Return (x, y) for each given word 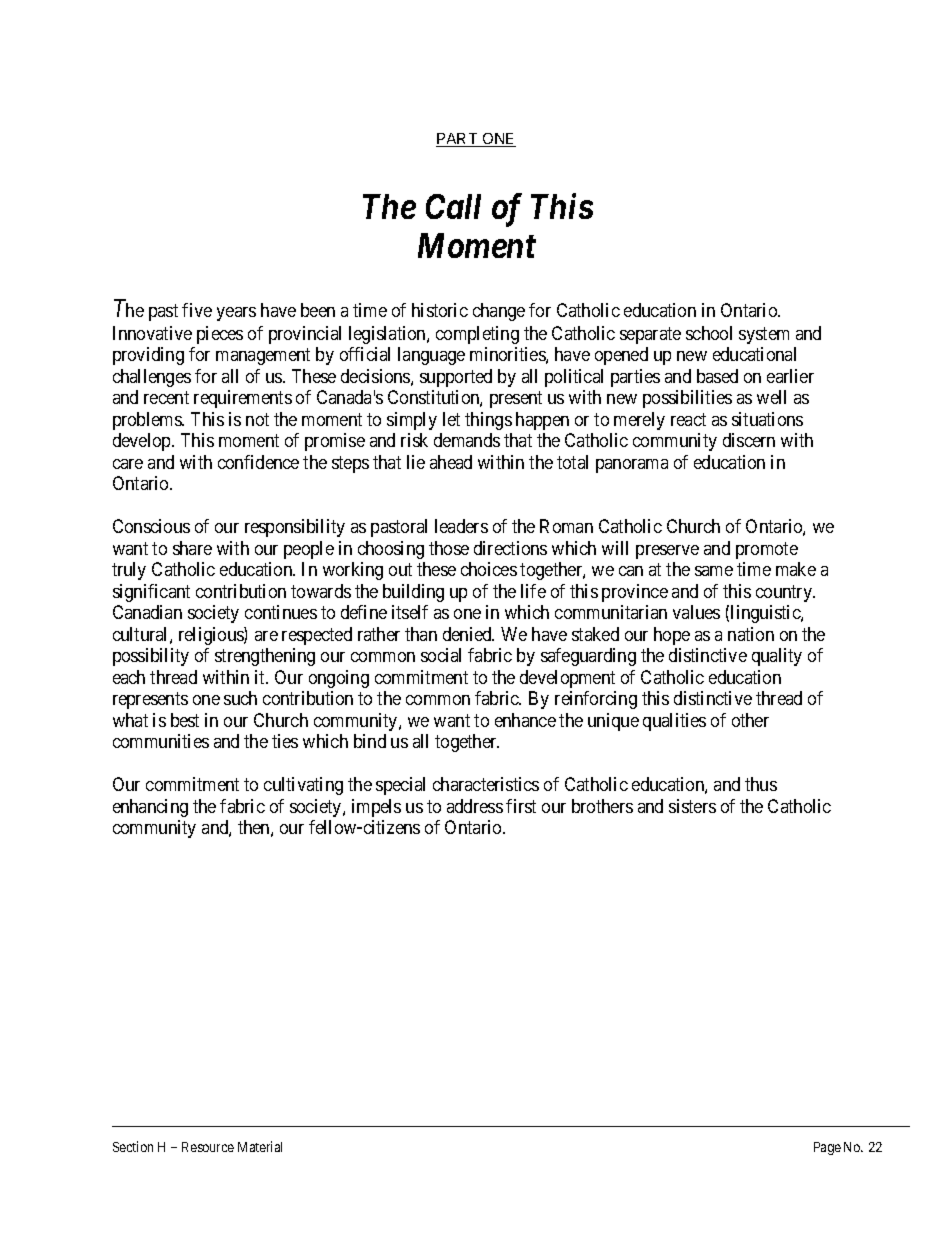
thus (761, 784)
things (488, 421)
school (709, 333)
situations (767, 419)
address (475, 806)
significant (151, 593)
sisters (692, 806)
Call (453, 206)
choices (489, 569)
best (185, 720)
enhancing (150, 808)
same (714, 571)
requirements (243, 399)
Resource (208, 1147)
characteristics (486, 784)
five (197, 310)
